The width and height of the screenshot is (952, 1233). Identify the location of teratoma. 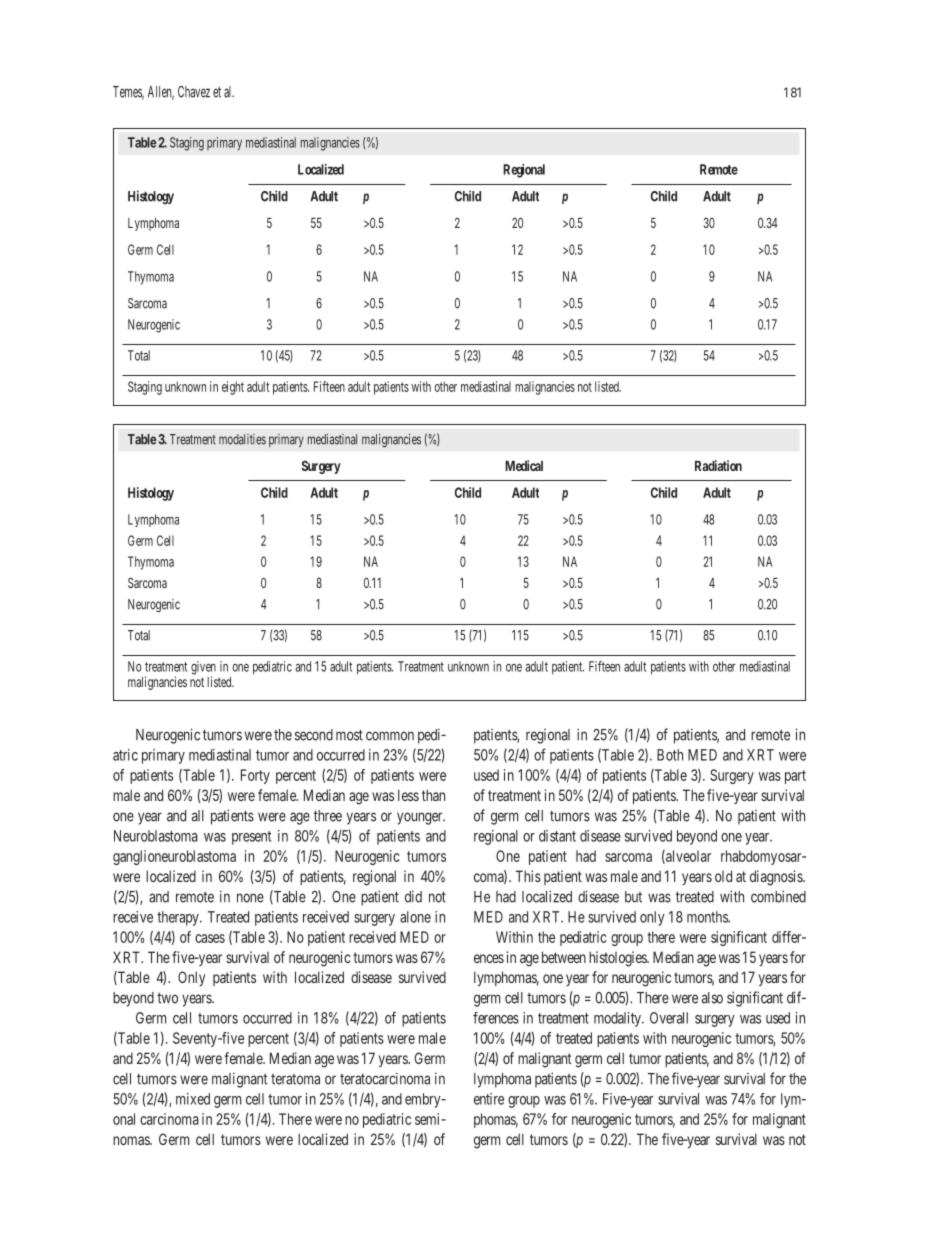
(295, 1079).
